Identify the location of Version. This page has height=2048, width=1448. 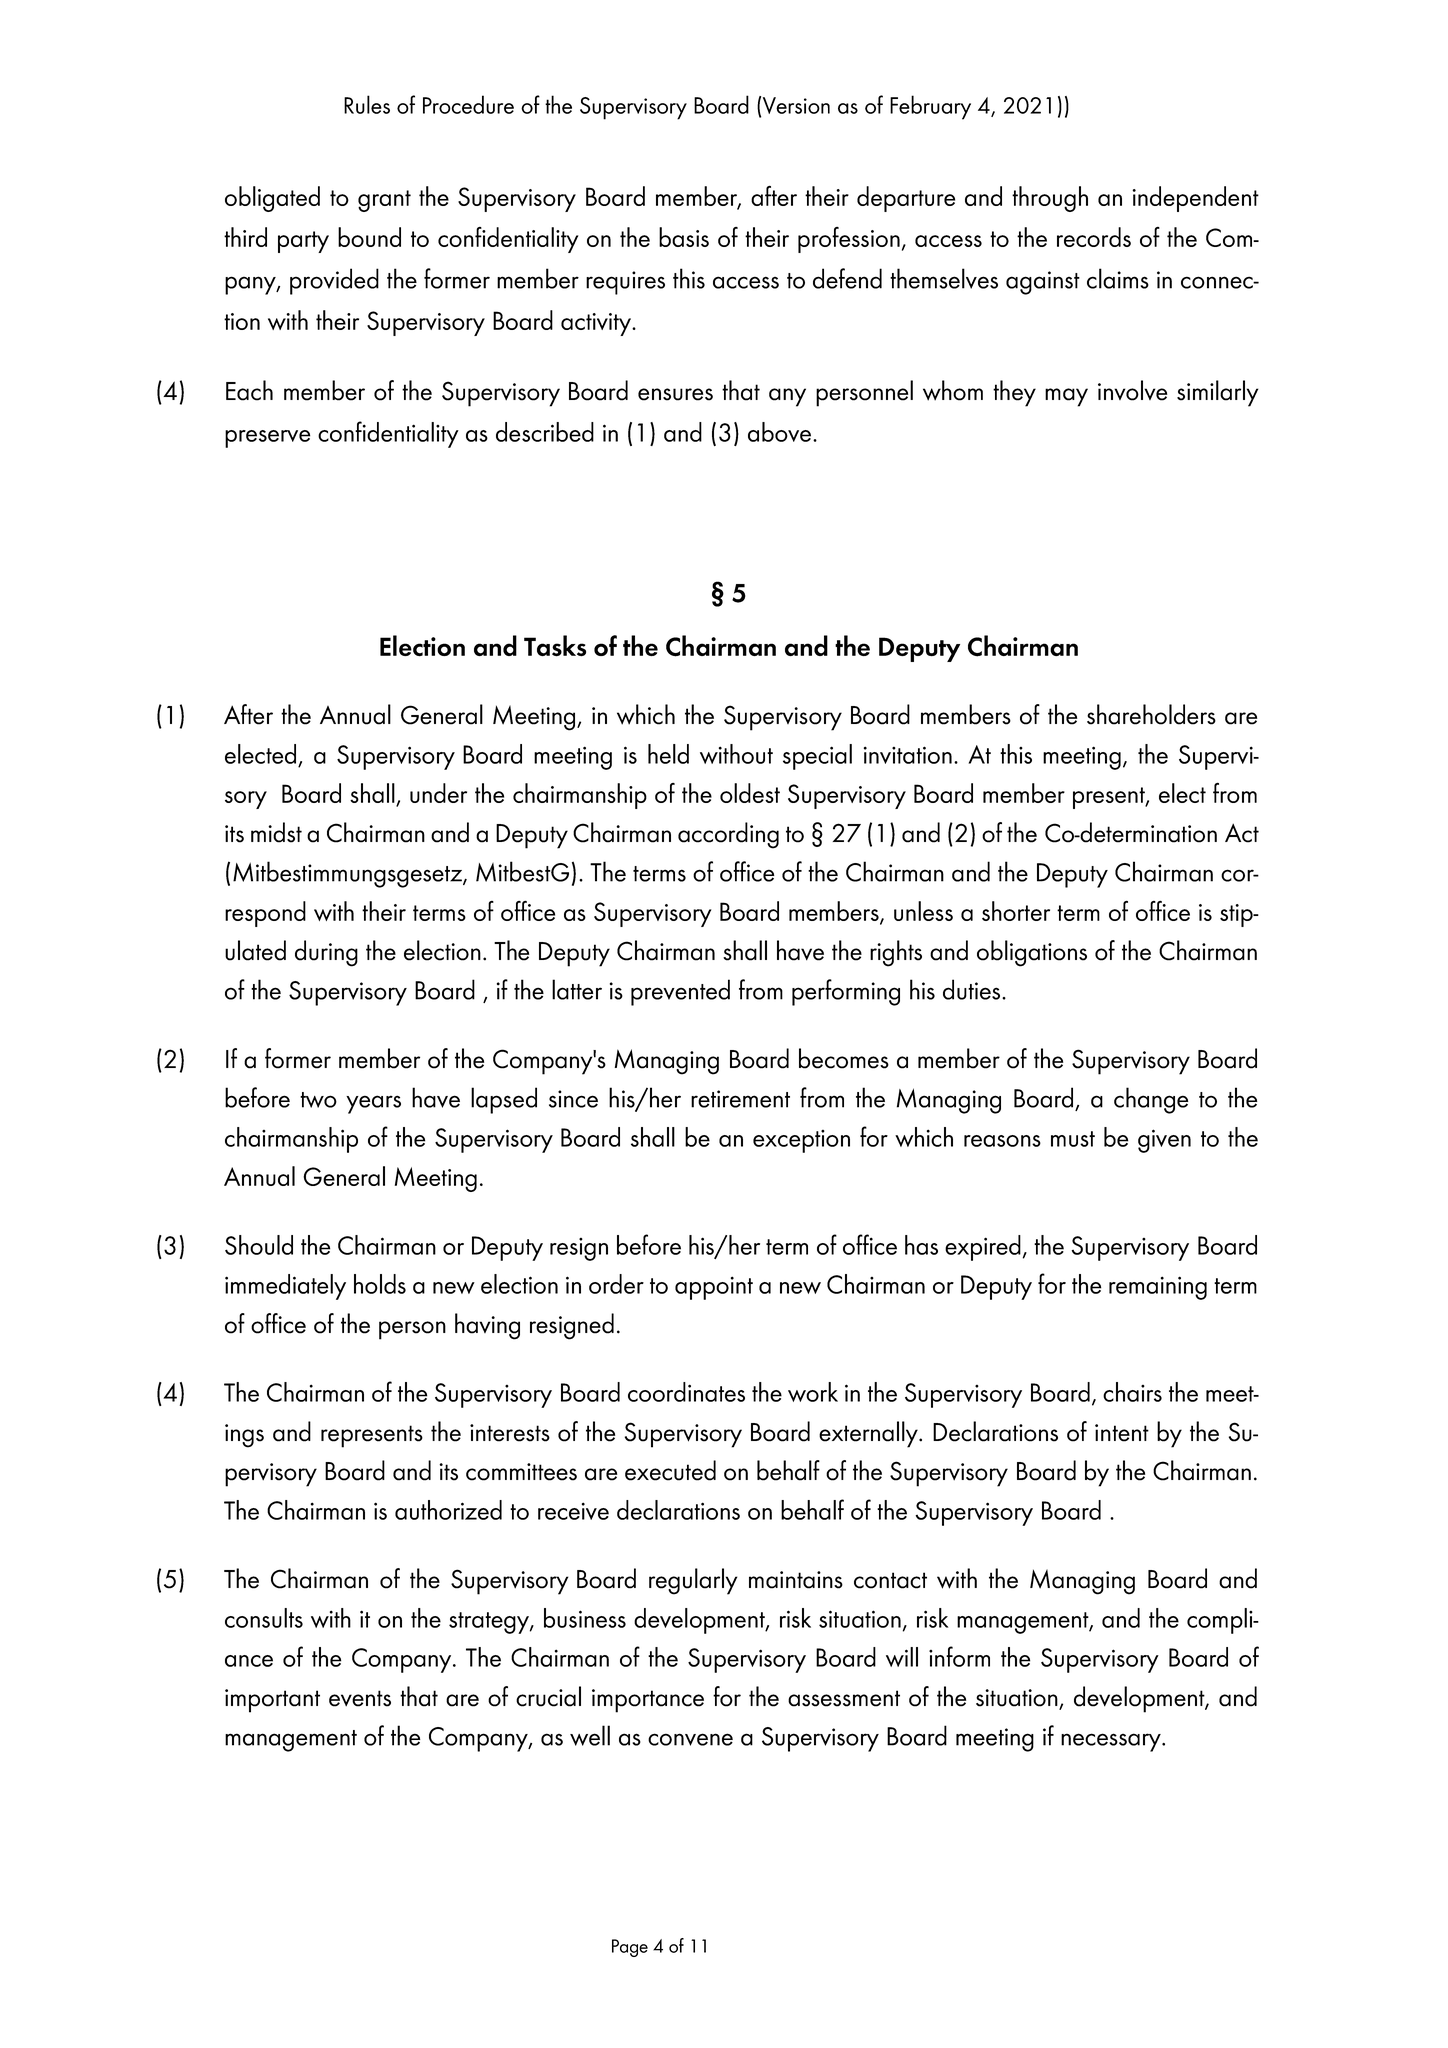
(796, 105).
